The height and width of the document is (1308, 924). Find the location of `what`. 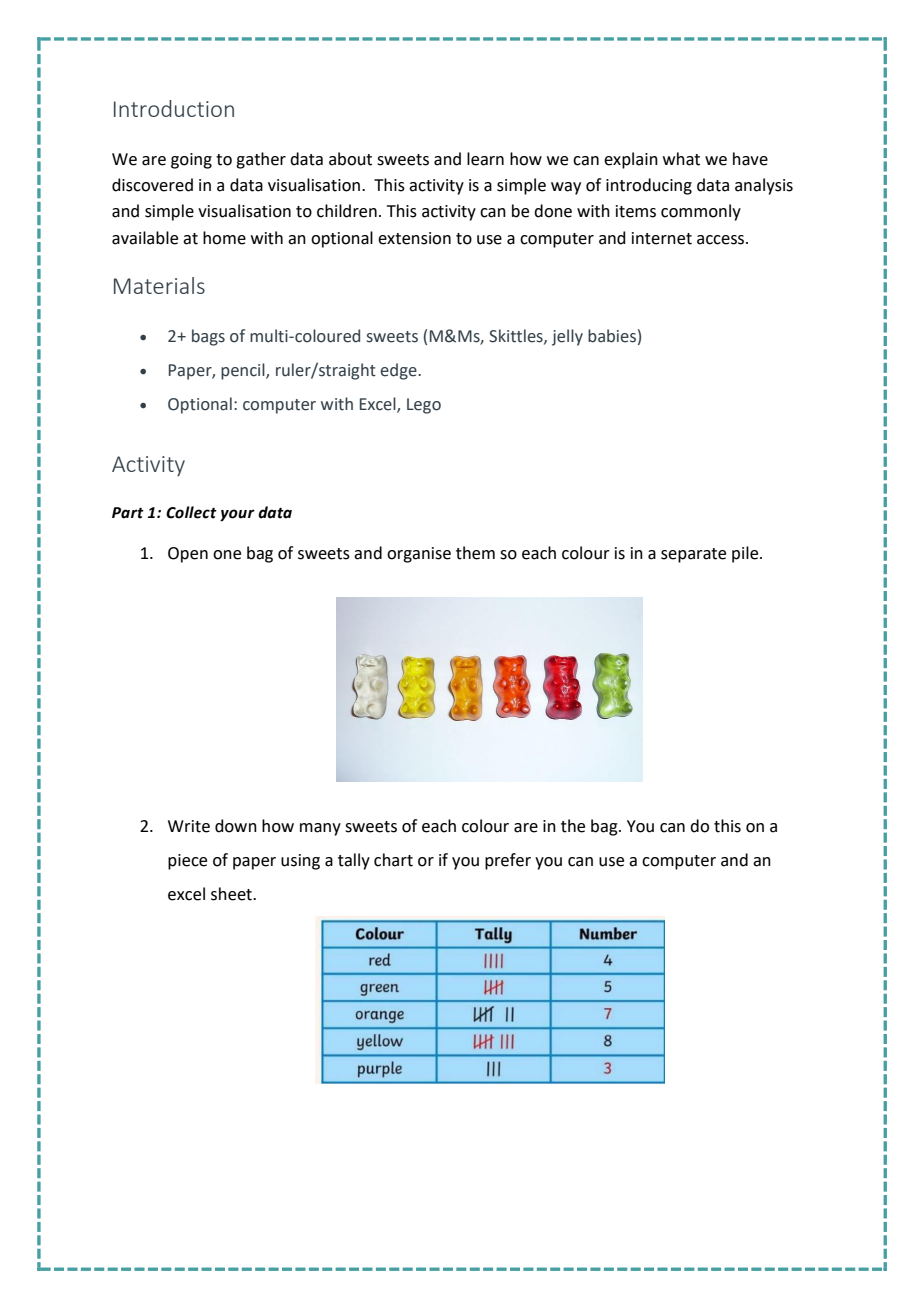

what is located at coordinates (681, 159).
